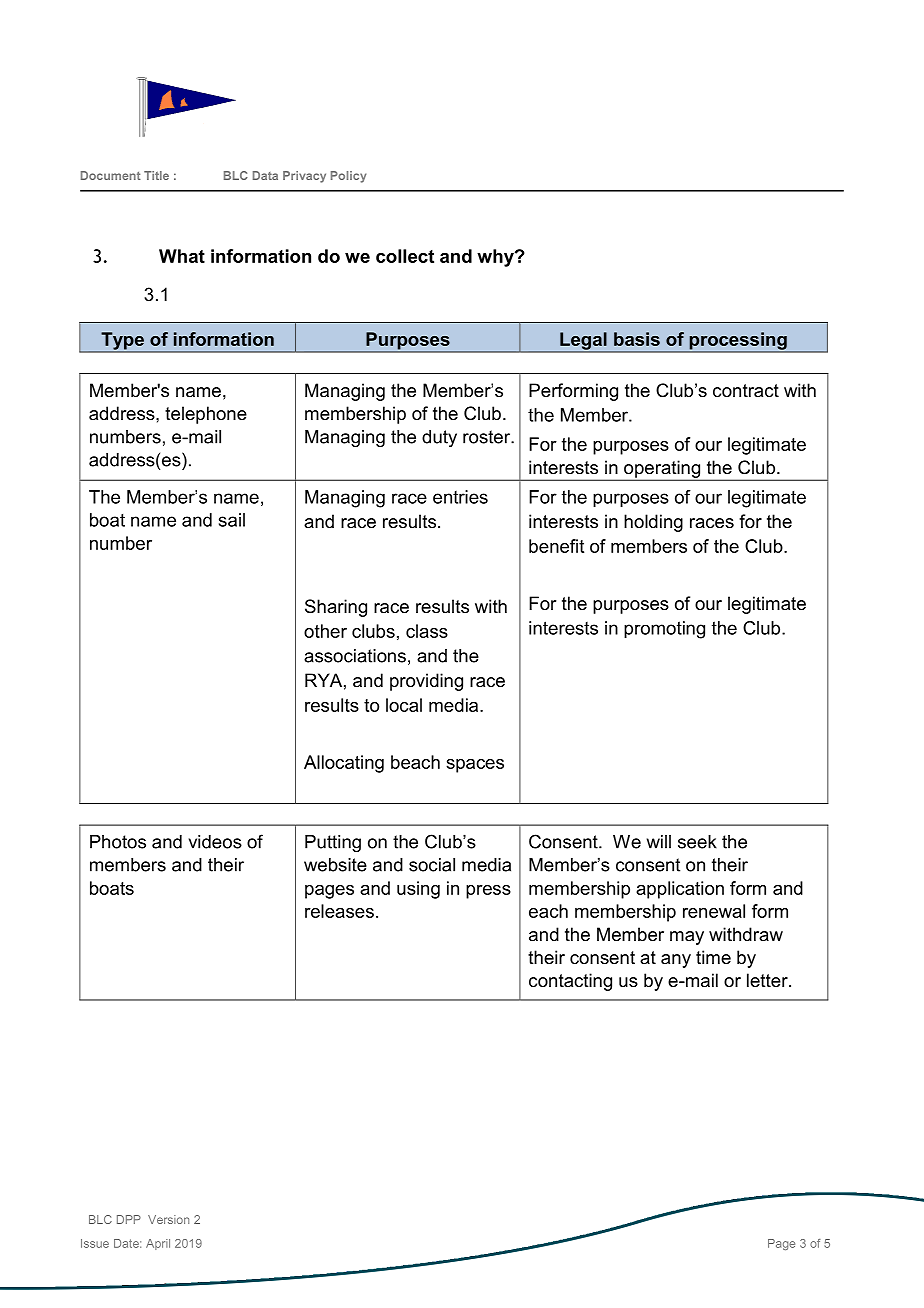  What do you see at coordinates (439, 438) in the screenshot?
I see `duty` at bounding box center [439, 438].
